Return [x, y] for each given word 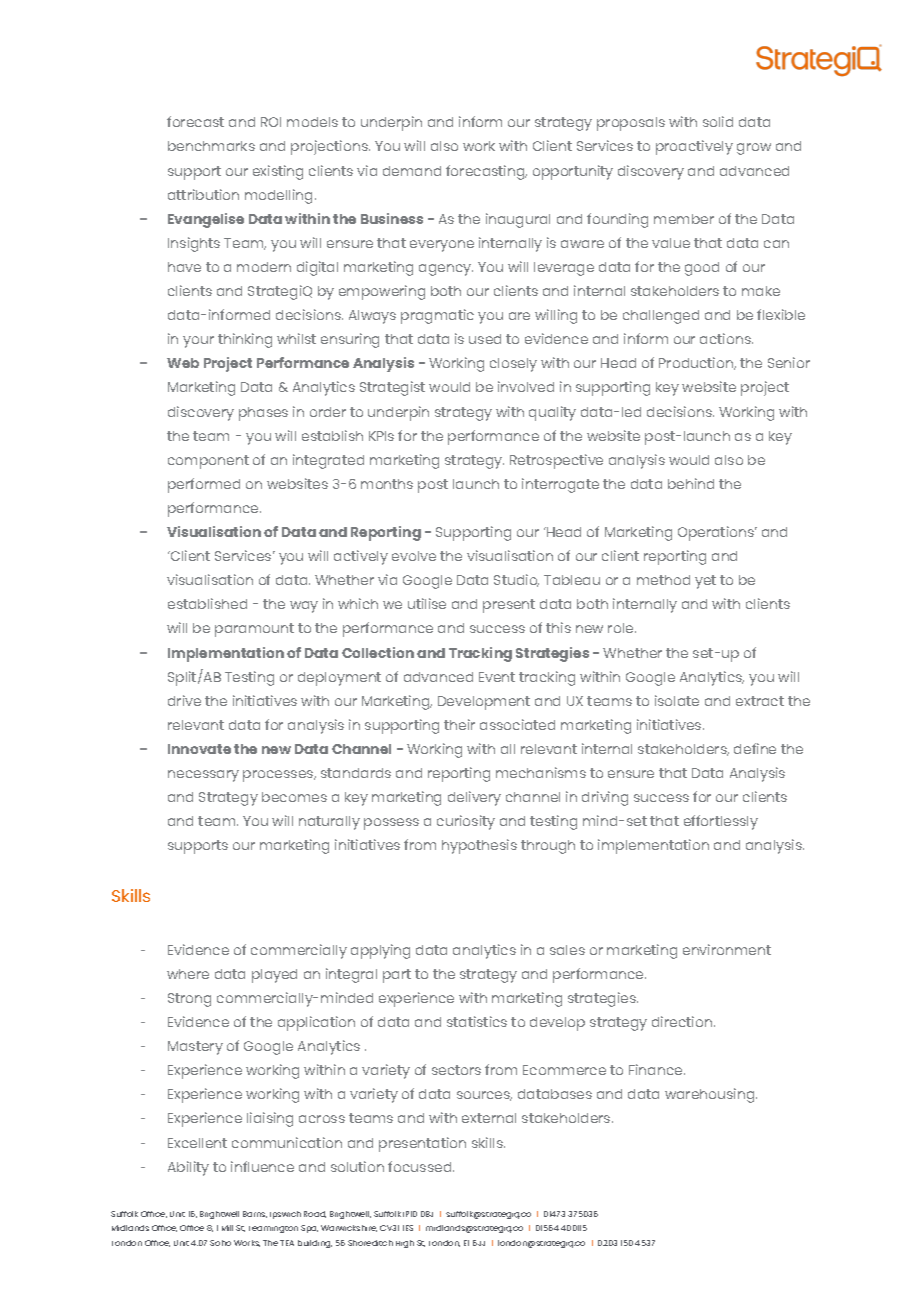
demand [412, 171]
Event [497, 677]
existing [278, 172]
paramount [254, 630]
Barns [255, 1214]
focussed [421, 1166]
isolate [677, 700]
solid [718, 121]
